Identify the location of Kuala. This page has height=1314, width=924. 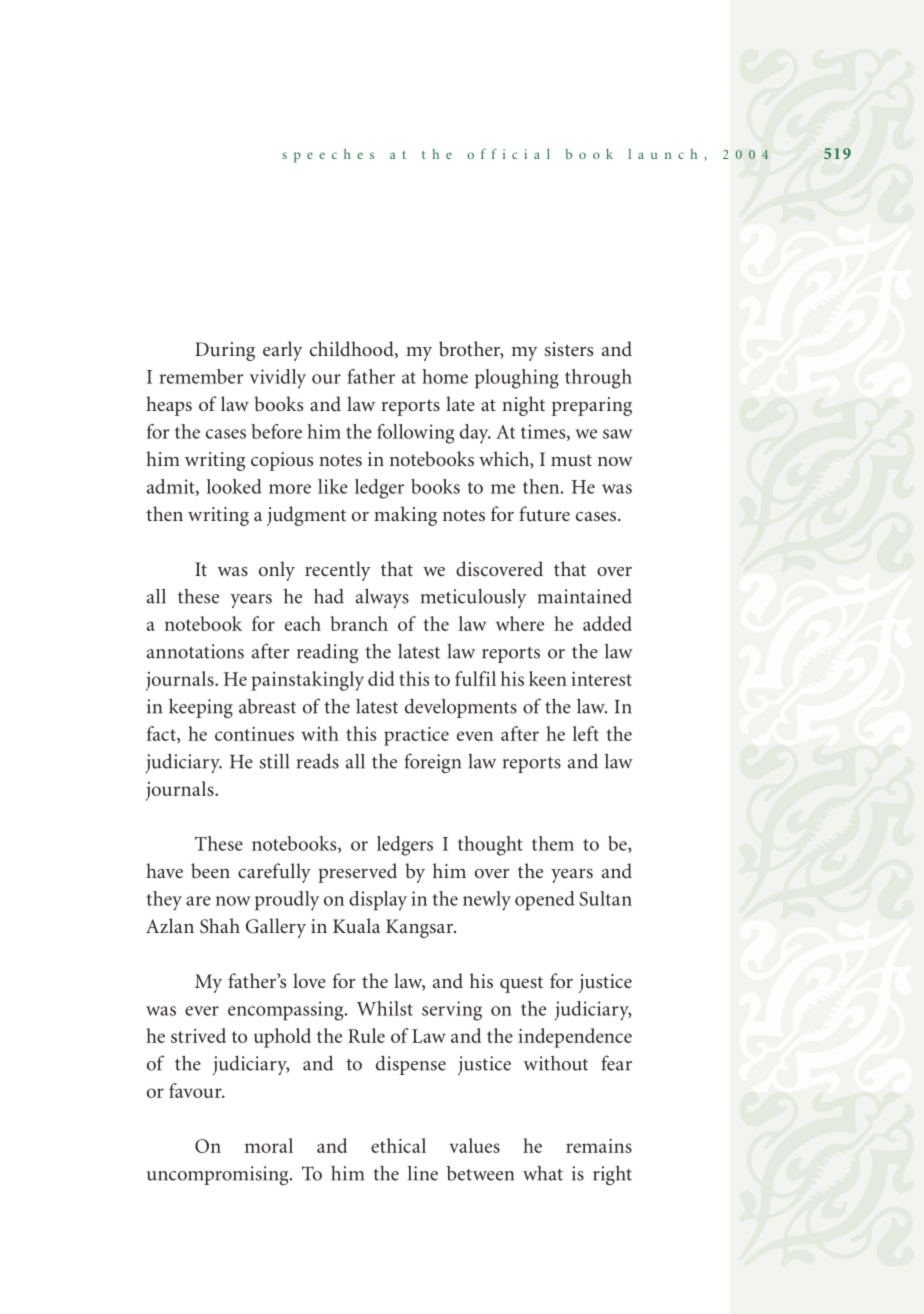
(356, 925).
